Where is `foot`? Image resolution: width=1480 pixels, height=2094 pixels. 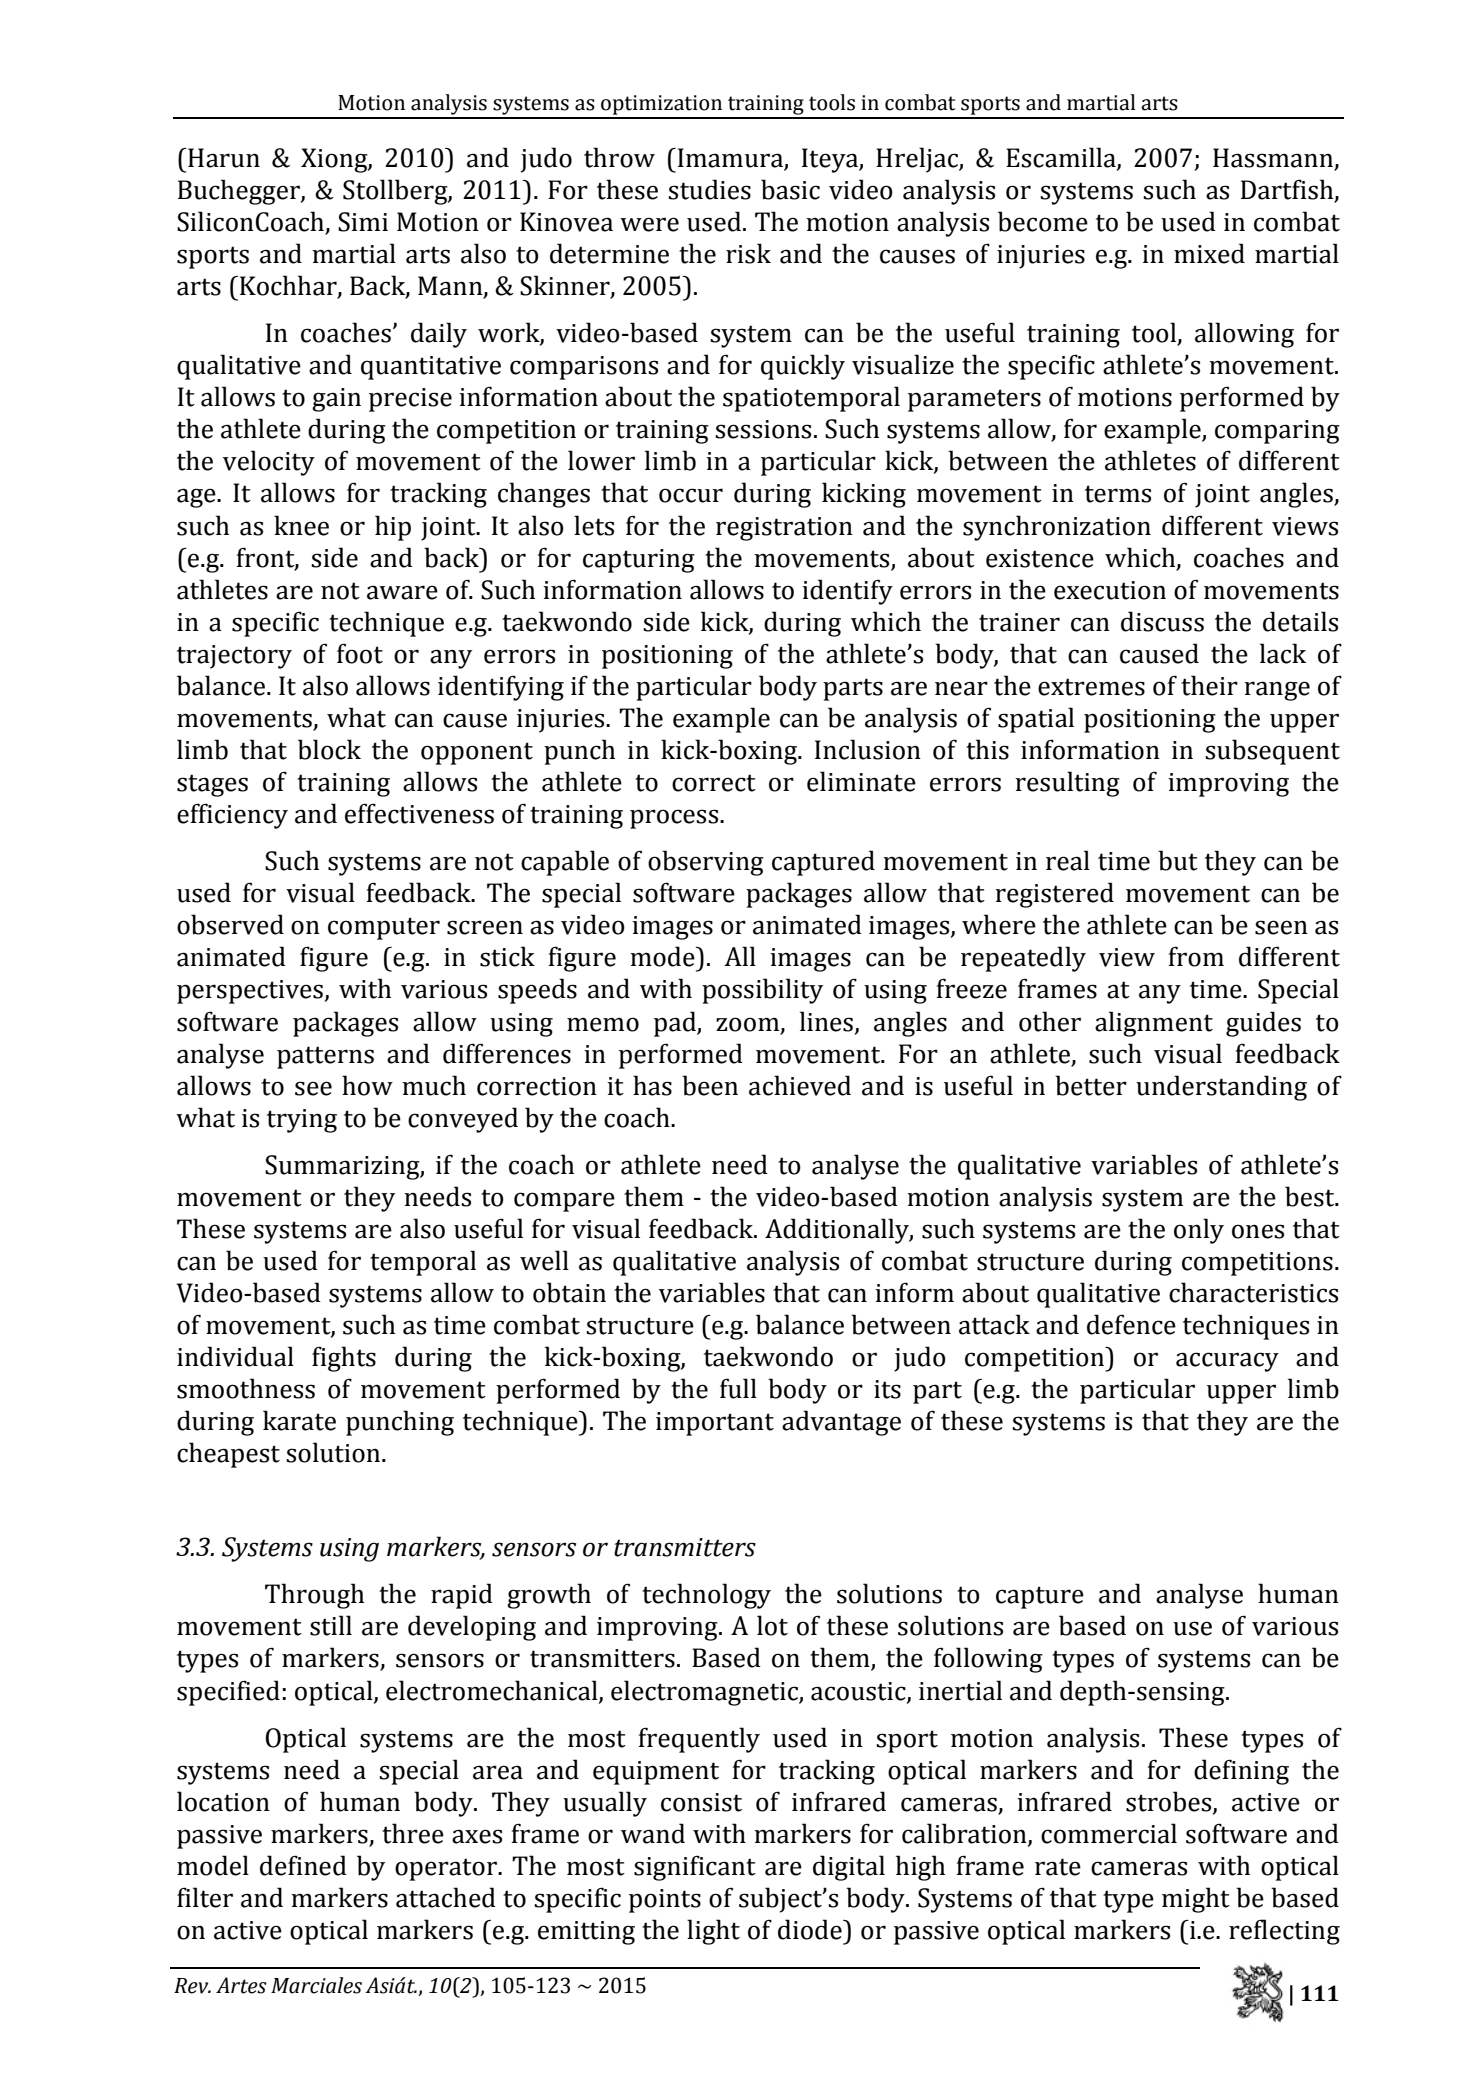
foot is located at coordinates (360, 653).
